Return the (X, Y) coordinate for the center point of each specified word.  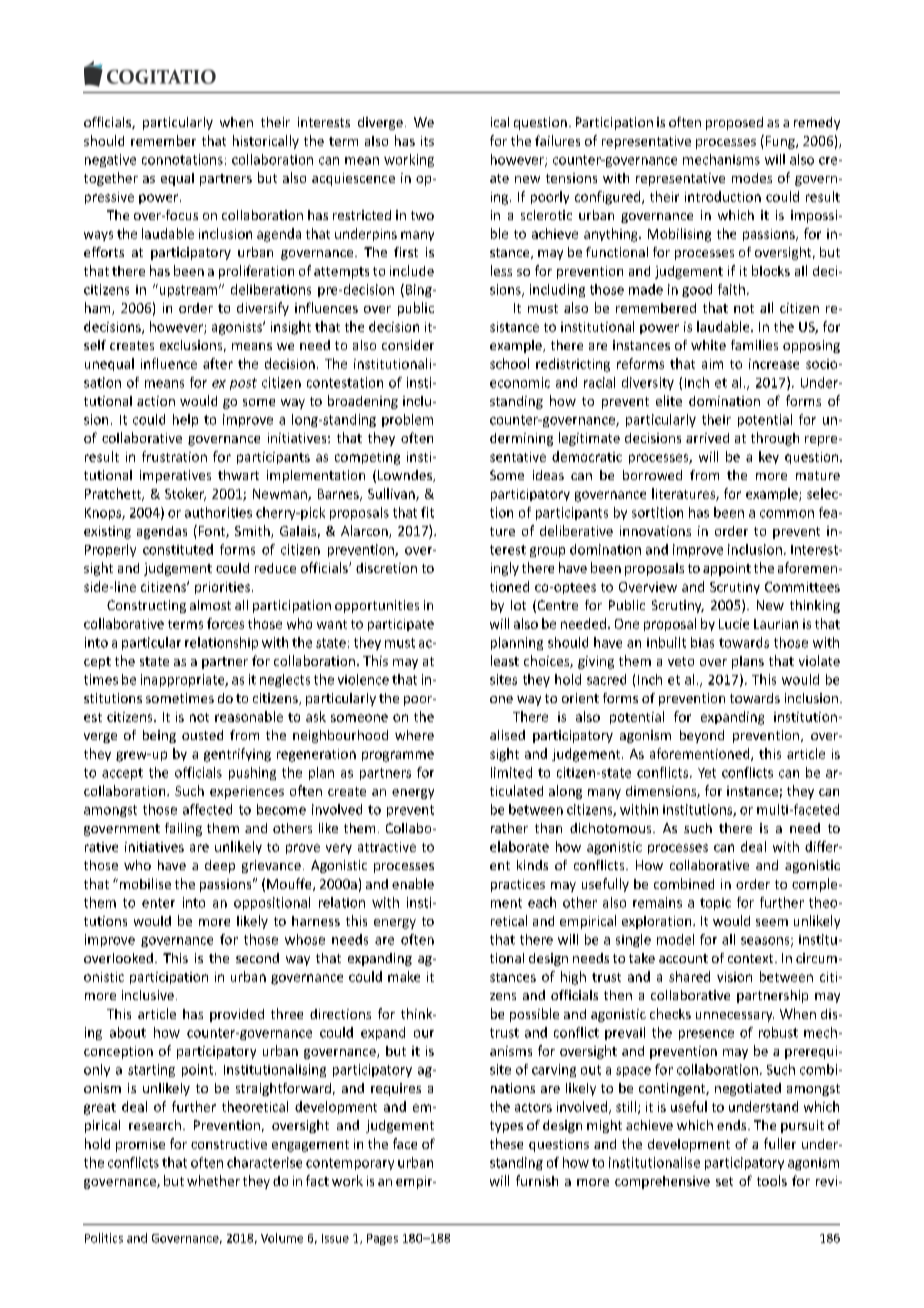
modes (752, 178)
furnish (537, 1180)
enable (413, 883)
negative (110, 160)
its (427, 141)
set (724, 1181)
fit (427, 512)
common (787, 514)
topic (715, 904)
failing (183, 829)
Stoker (185, 494)
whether (213, 1180)
